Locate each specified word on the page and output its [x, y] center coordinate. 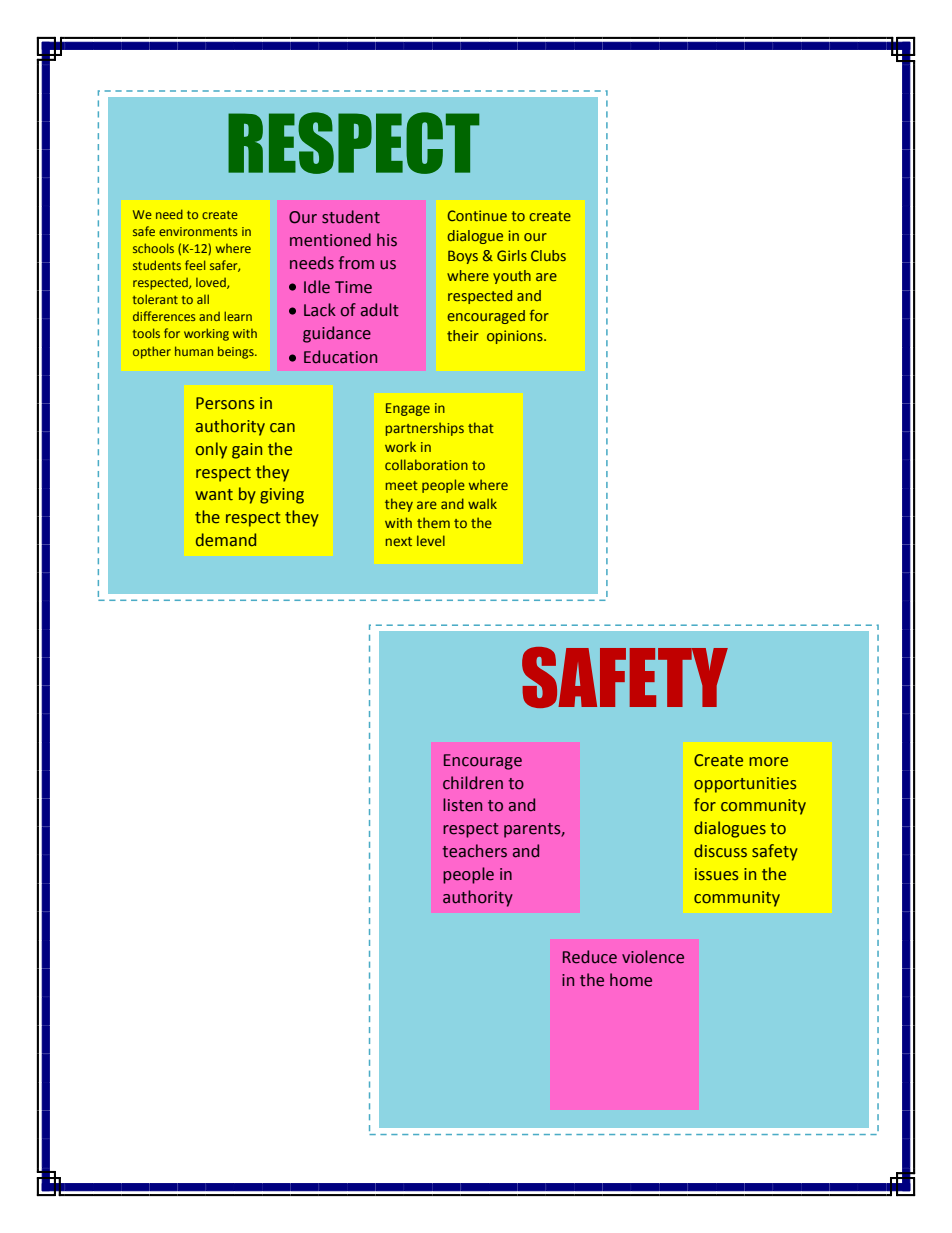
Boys [463, 257]
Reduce [590, 957]
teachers [474, 851]
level [431, 540]
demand [226, 540]
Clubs [548, 255]
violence [653, 957]
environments [198, 231]
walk [482, 503]
